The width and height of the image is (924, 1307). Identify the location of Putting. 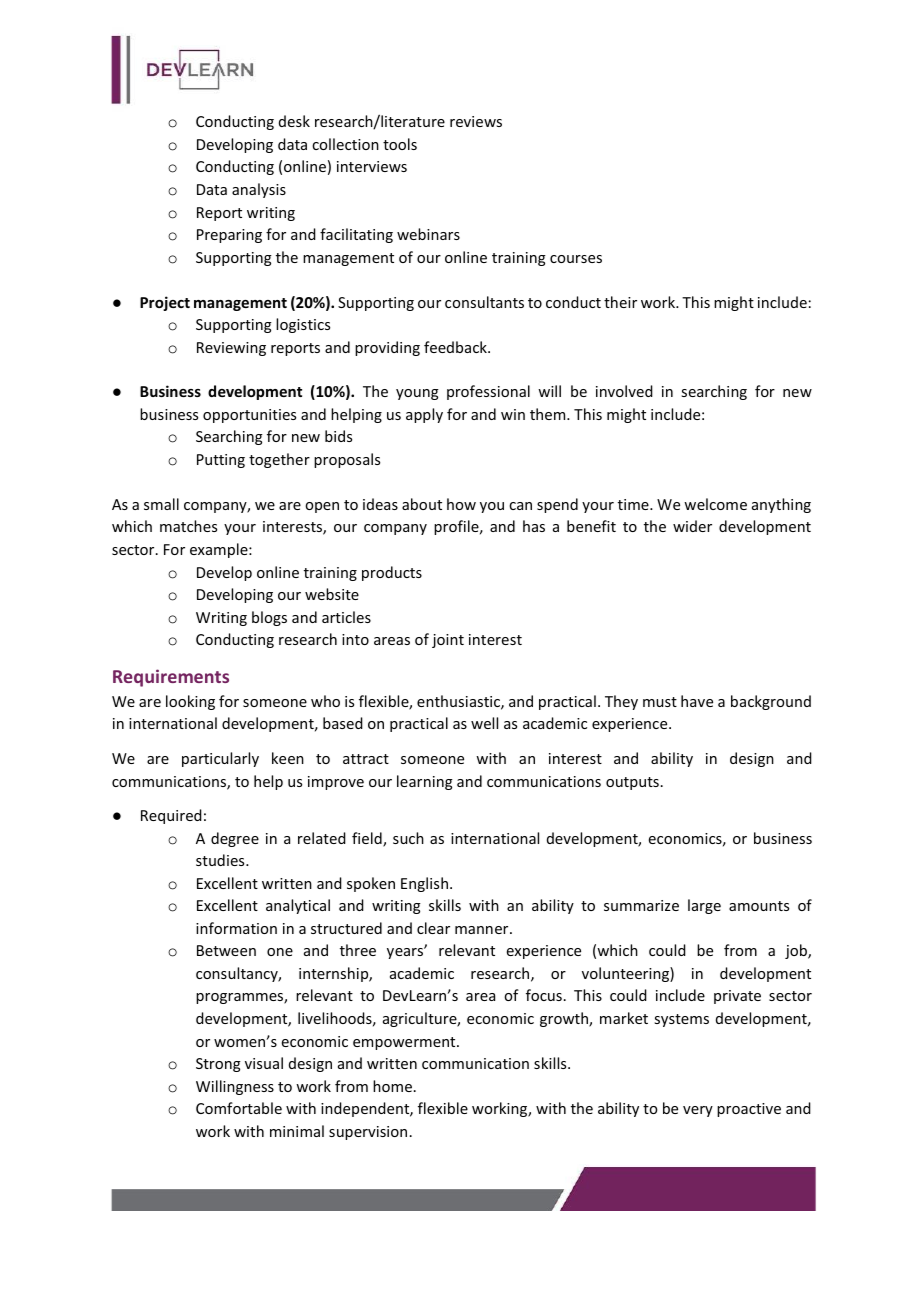
(221, 461).
